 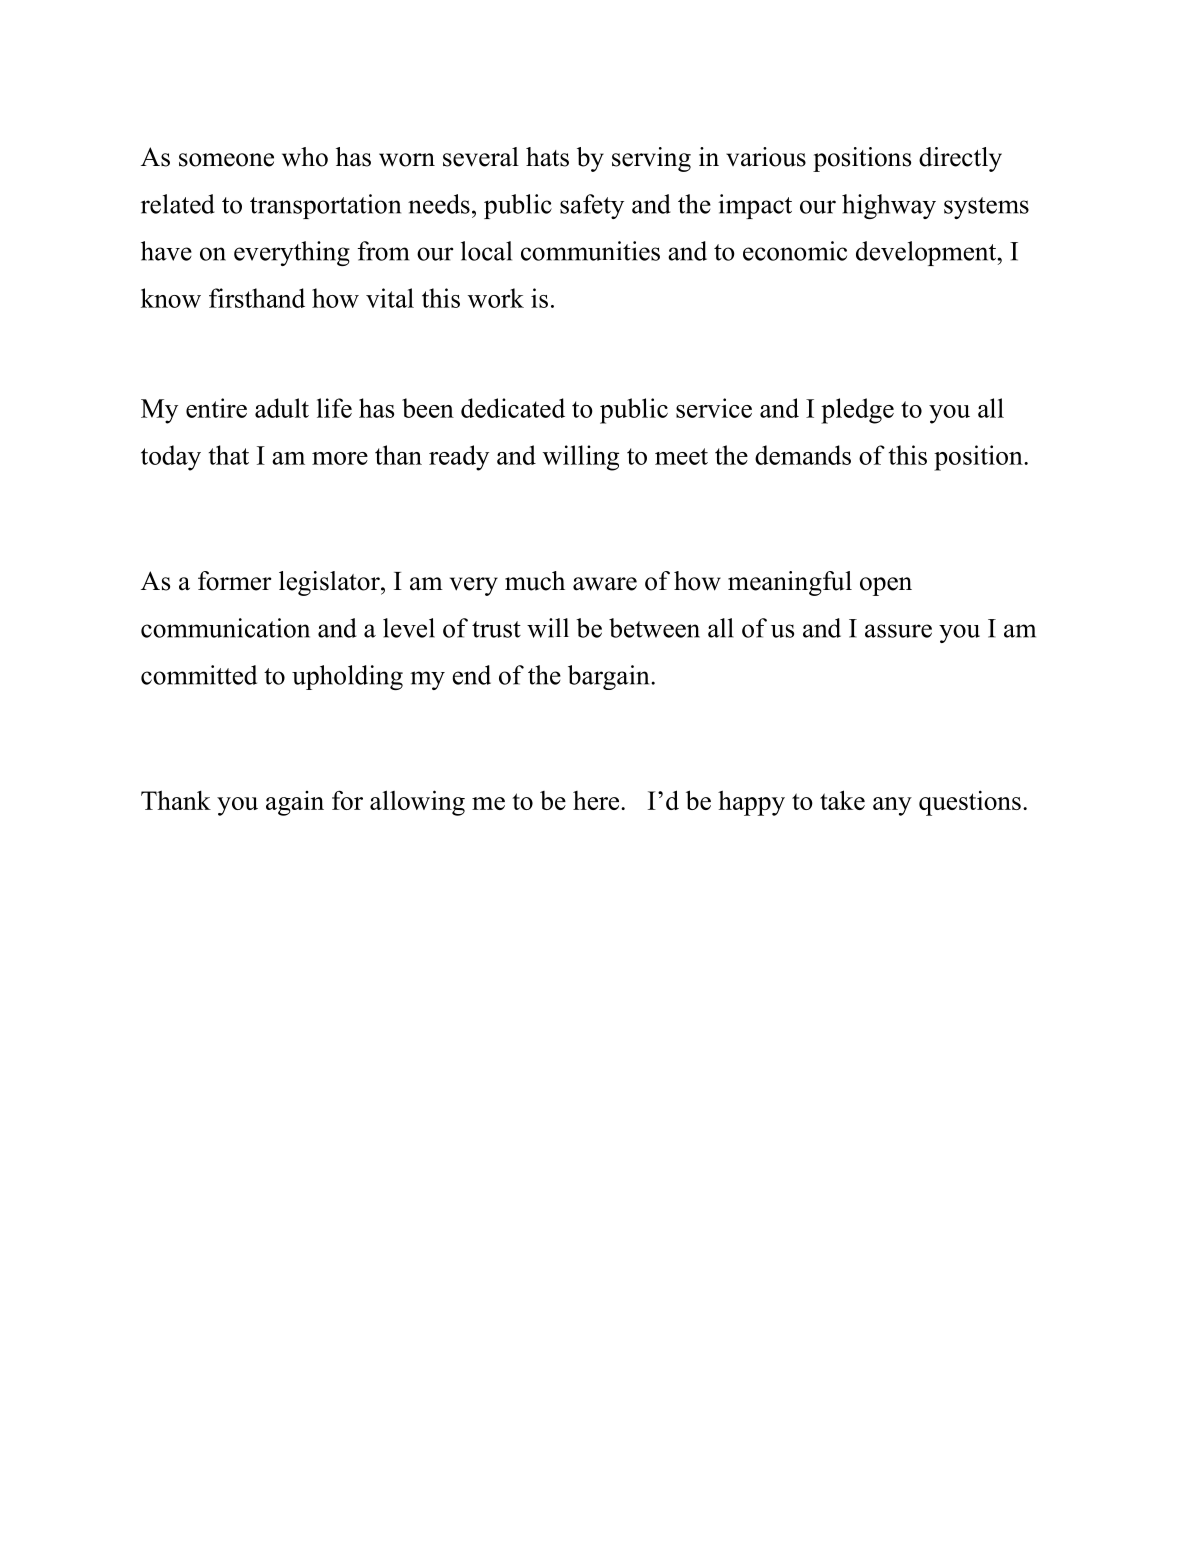 What do you see at coordinates (681, 456) in the image?
I see `meet` at bounding box center [681, 456].
